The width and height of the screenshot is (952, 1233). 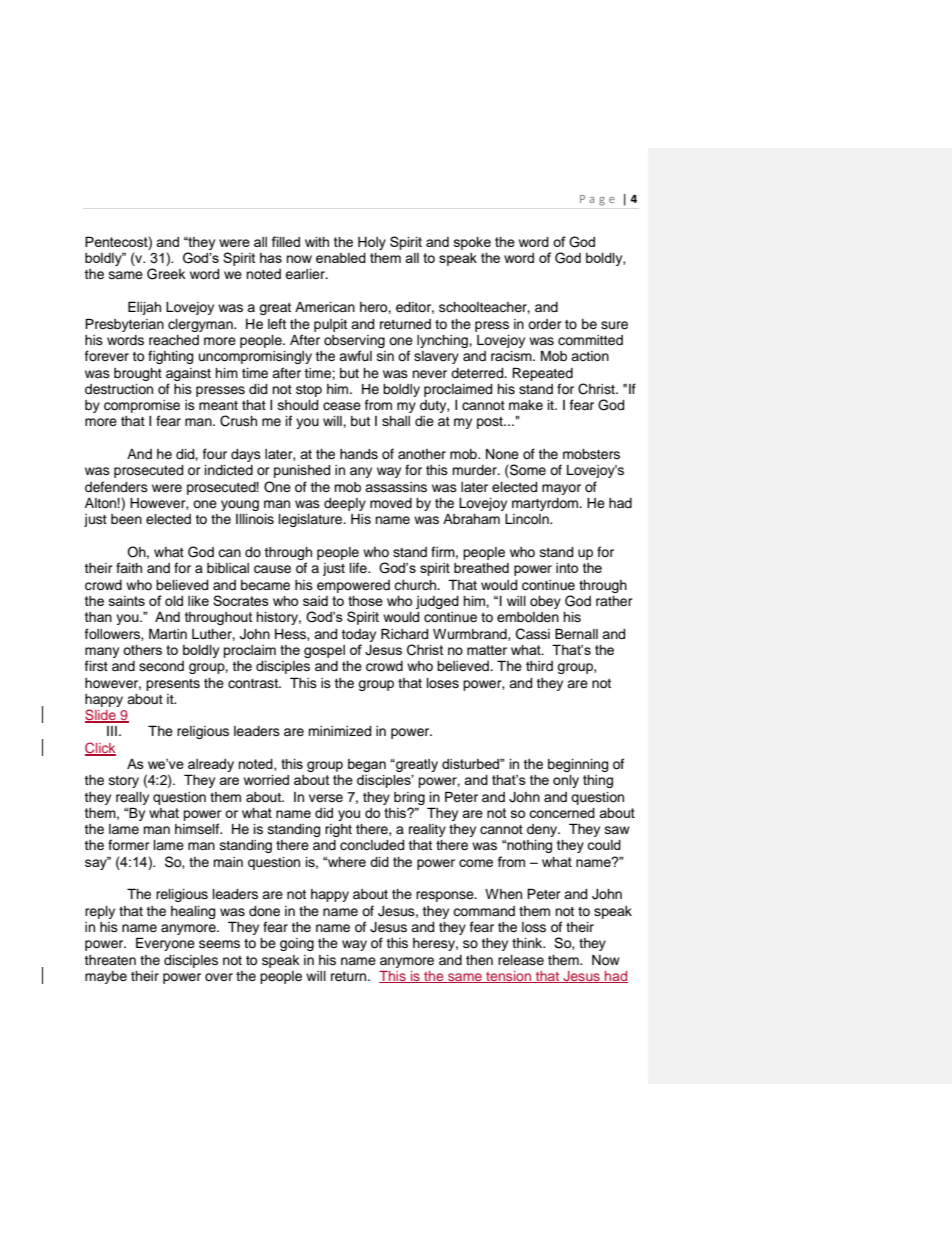 What do you see at coordinates (339, 731) in the screenshot?
I see `minimized` at bounding box center [339, 731].
